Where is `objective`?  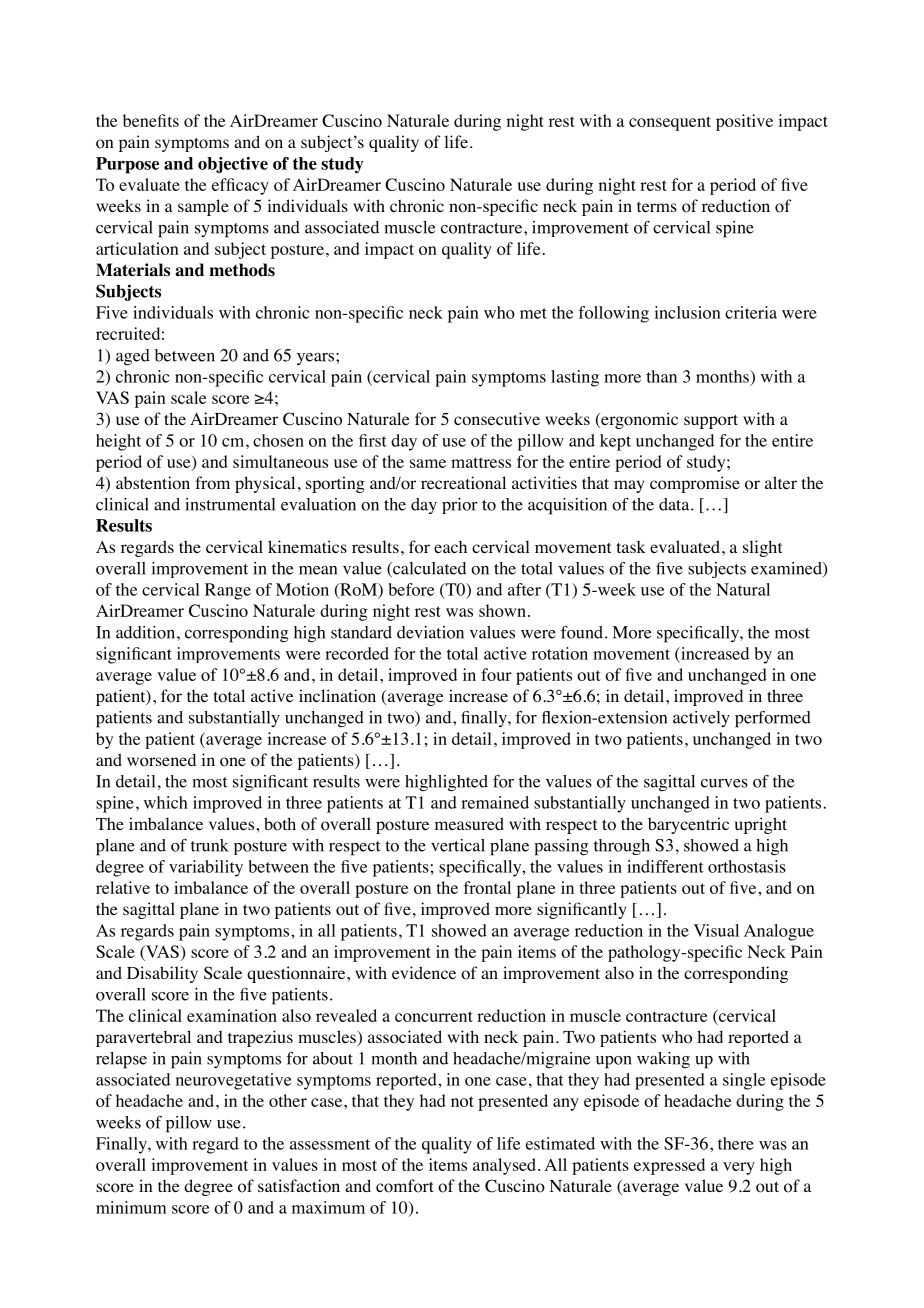
objective is located at coordinates (233, 165).
